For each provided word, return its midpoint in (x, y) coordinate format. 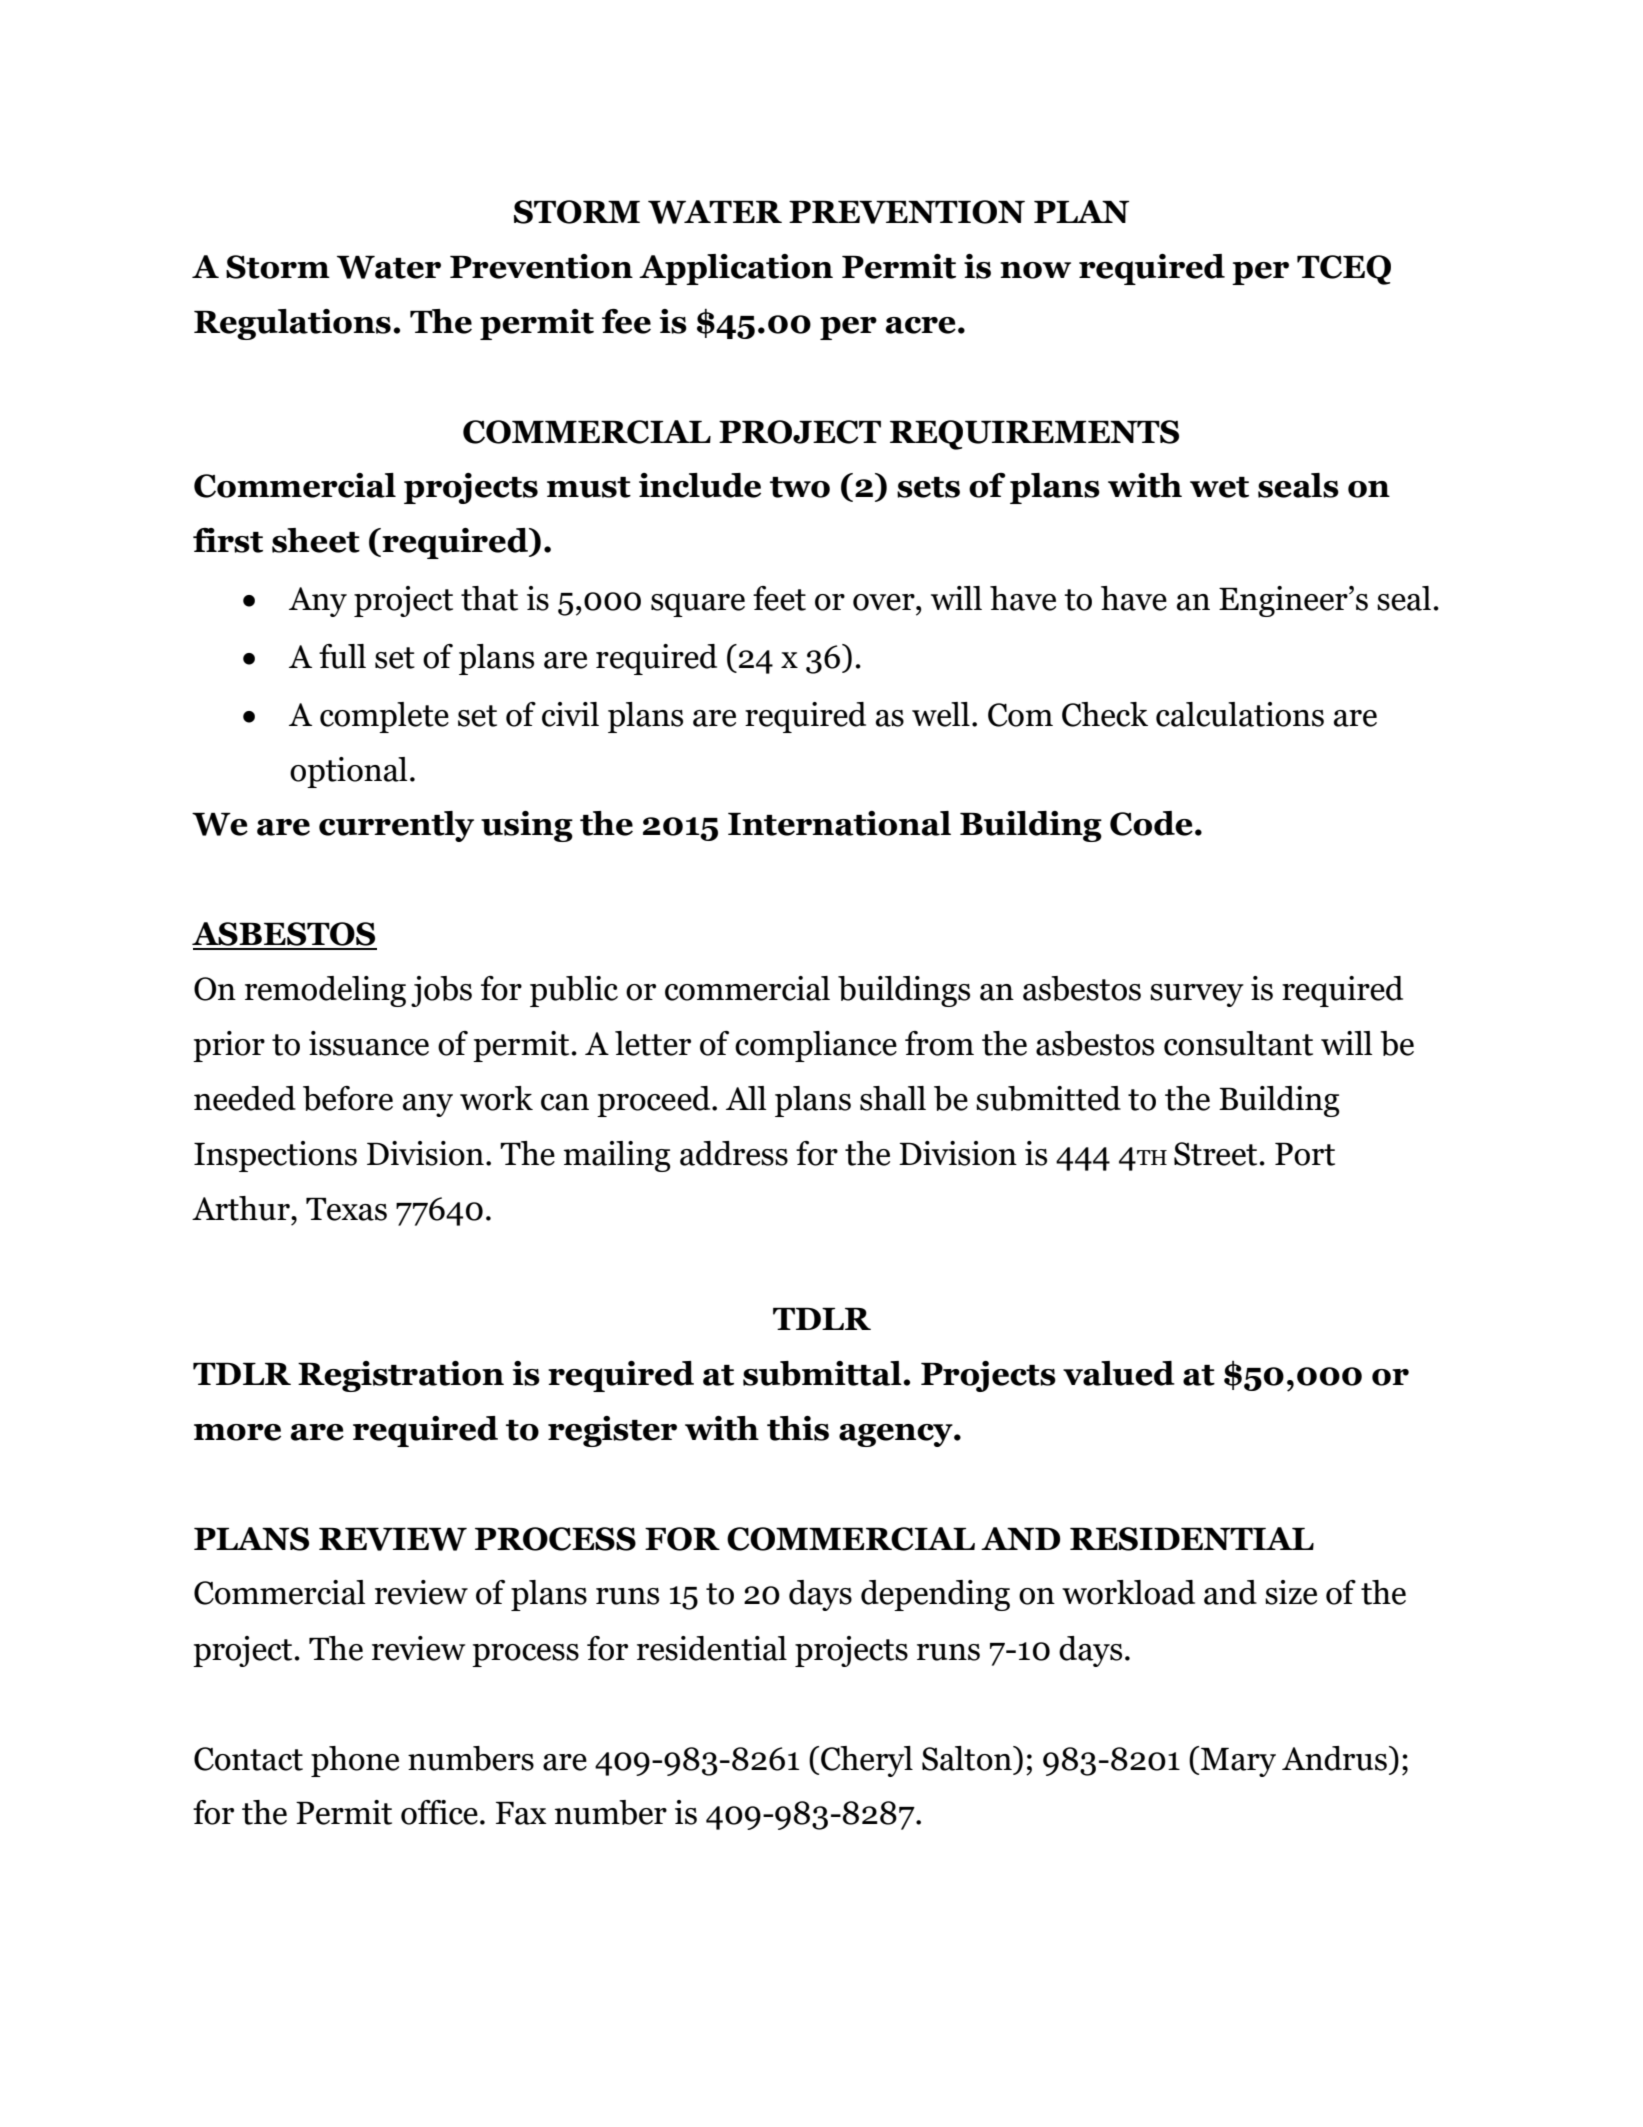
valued (1119, 1373)
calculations (1240, 714)
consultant (1238, 1043)
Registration (401, 1376)
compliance (816, 1046)
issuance (369, 1043)
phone (355, 1761)
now (1035, 270)
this (798, 1428)
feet (779, 598)
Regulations (292, 324)
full (342, 656)
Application (736, 269)
